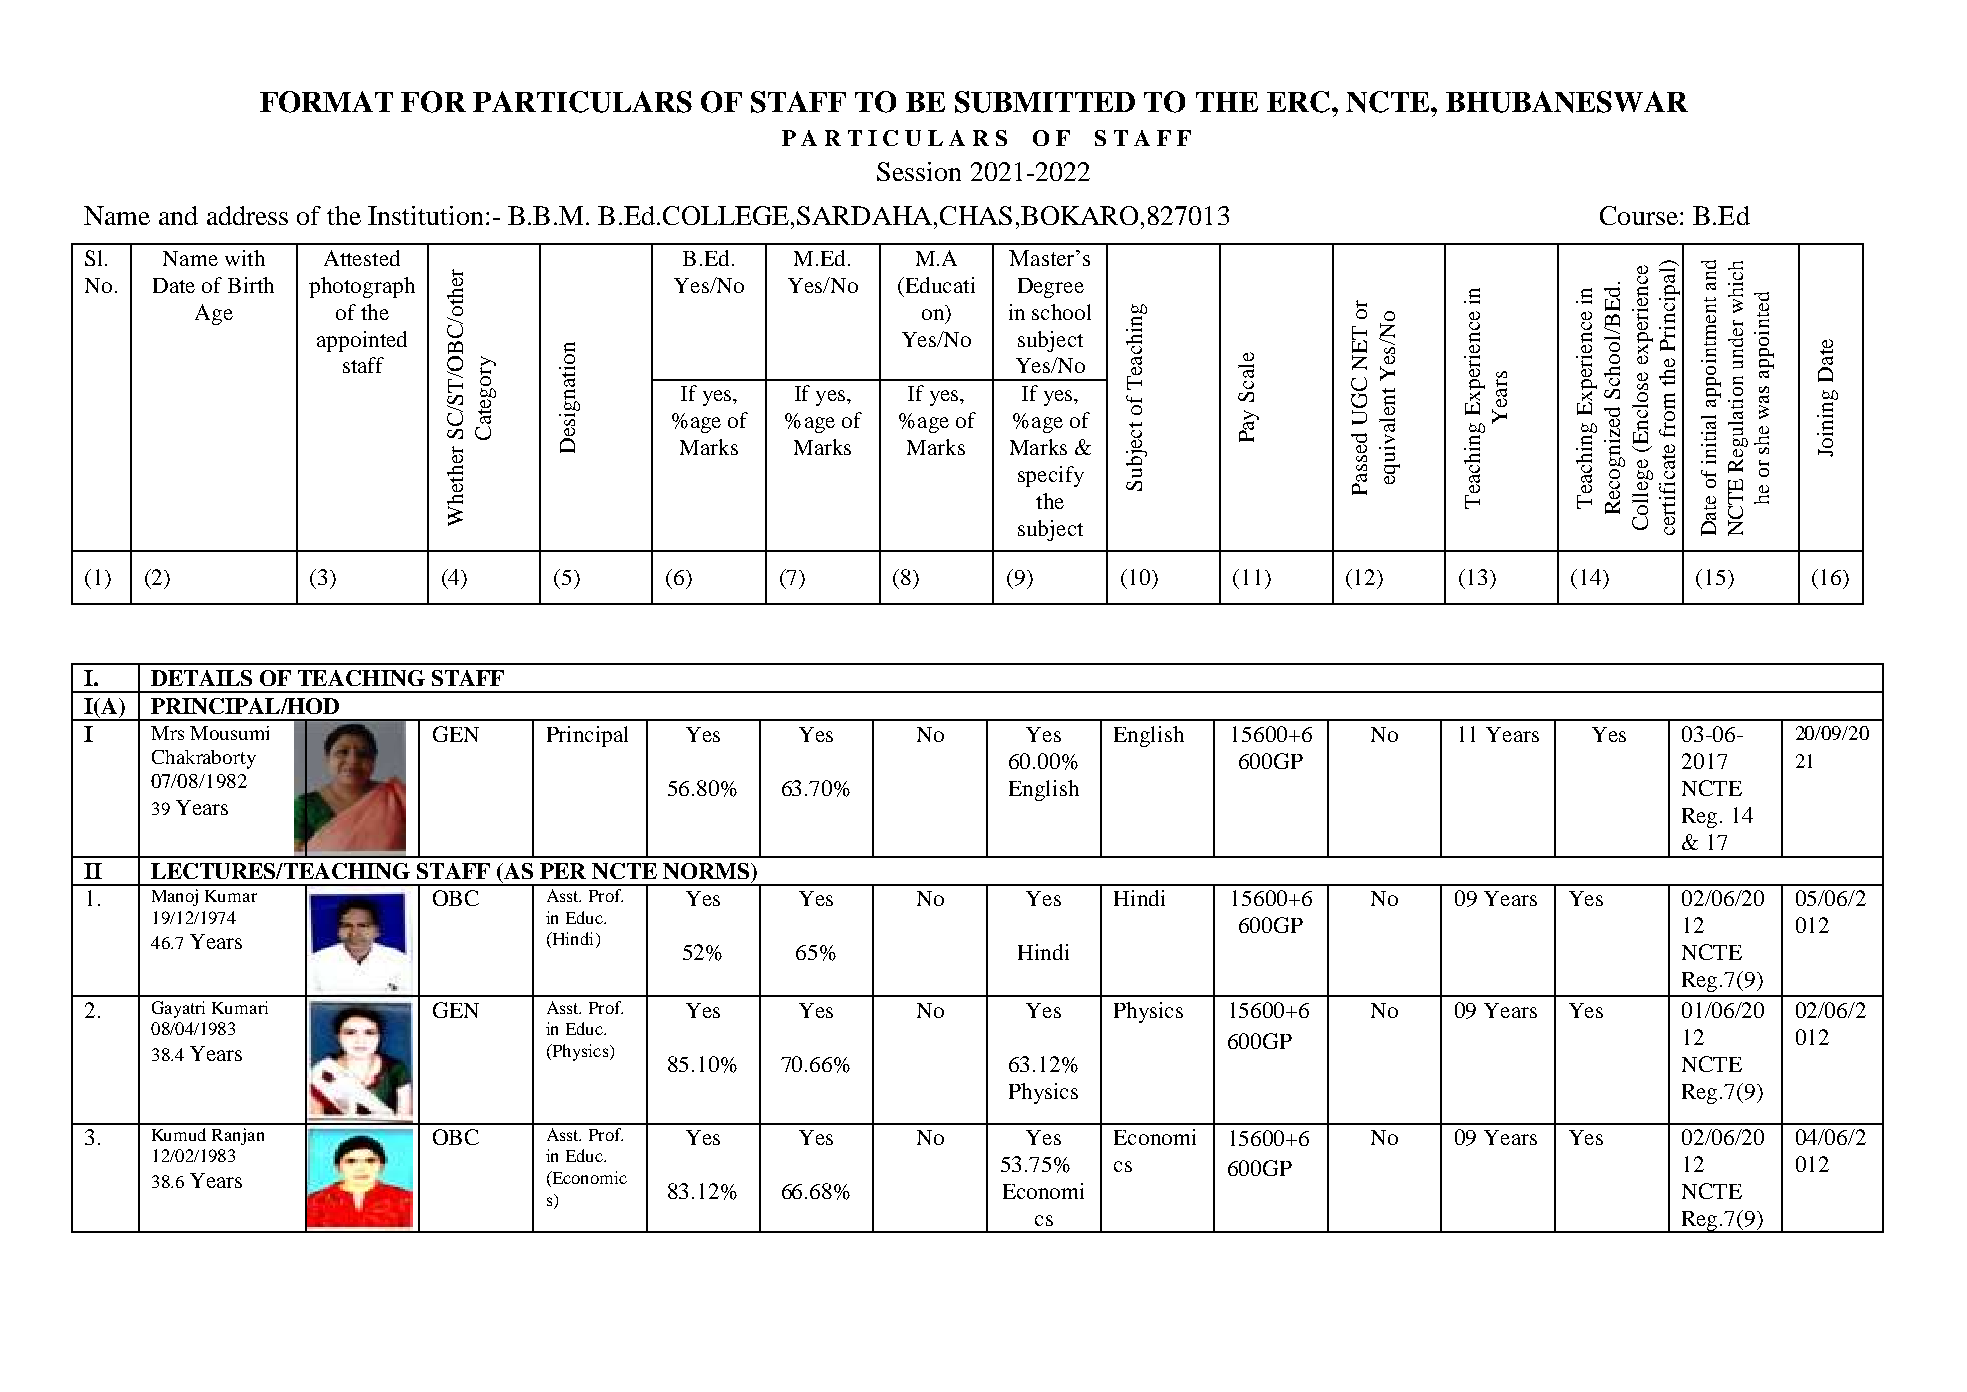 This page has height=1392, width=1967. I want to click on SUBMITTED, so click(1045, 102).
